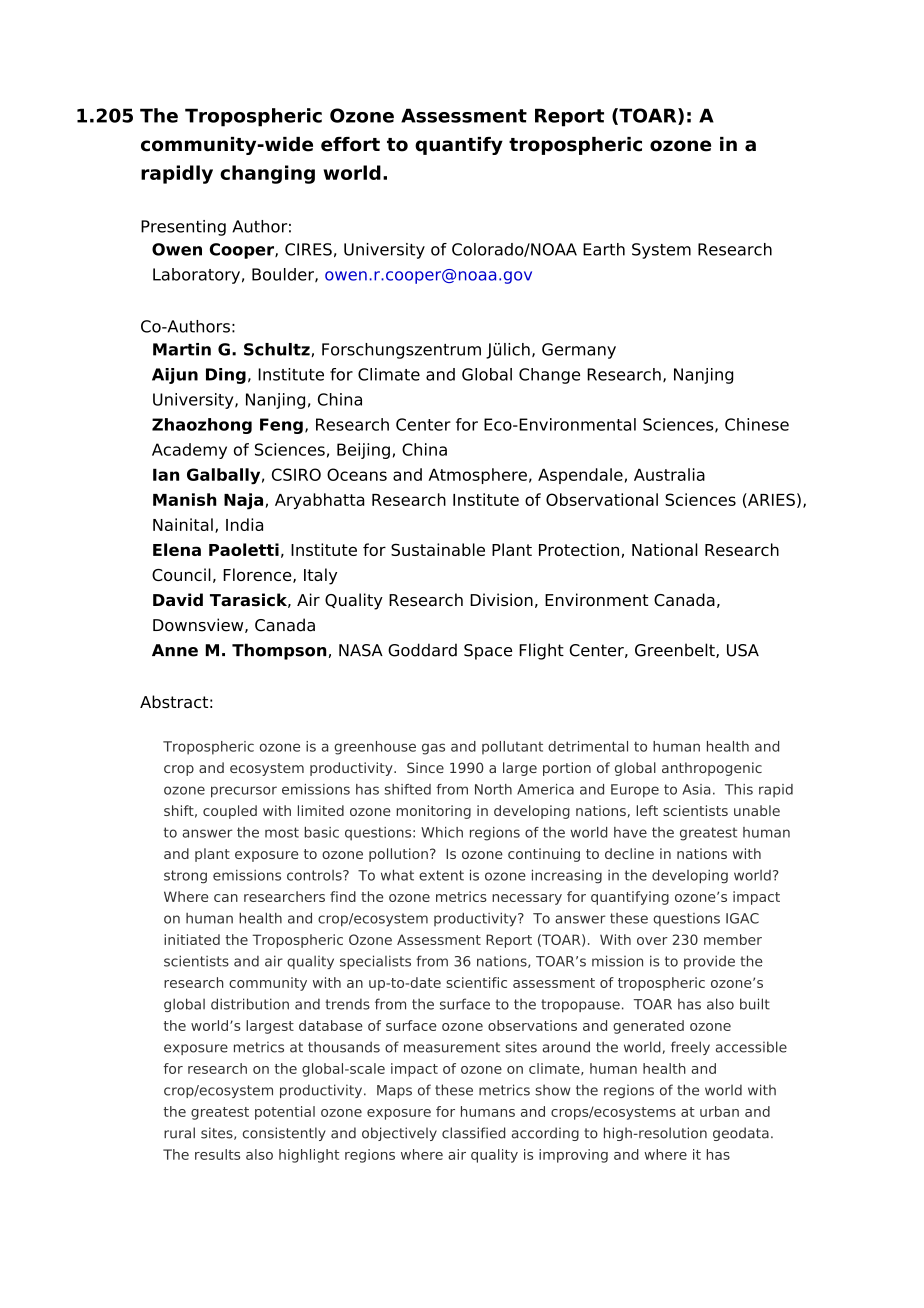 The width and height of the screenshot is (924, 1308). What do you see at coordinates (676, 650) in the screenshot?
I see `Greenbelt` at bounding box center [676, 650].
